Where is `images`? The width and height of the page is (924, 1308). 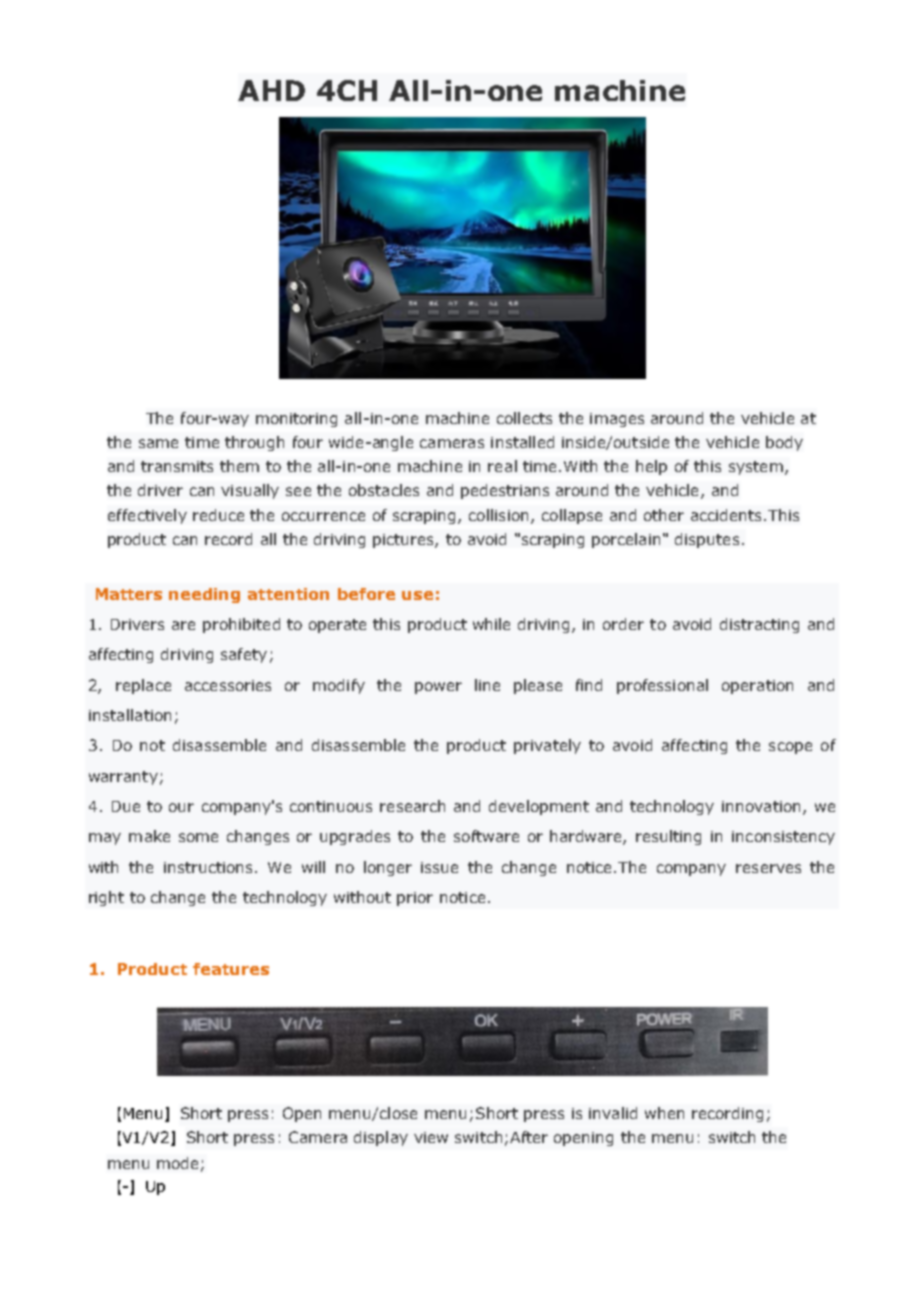
images is located at coordinates (617, 420).
